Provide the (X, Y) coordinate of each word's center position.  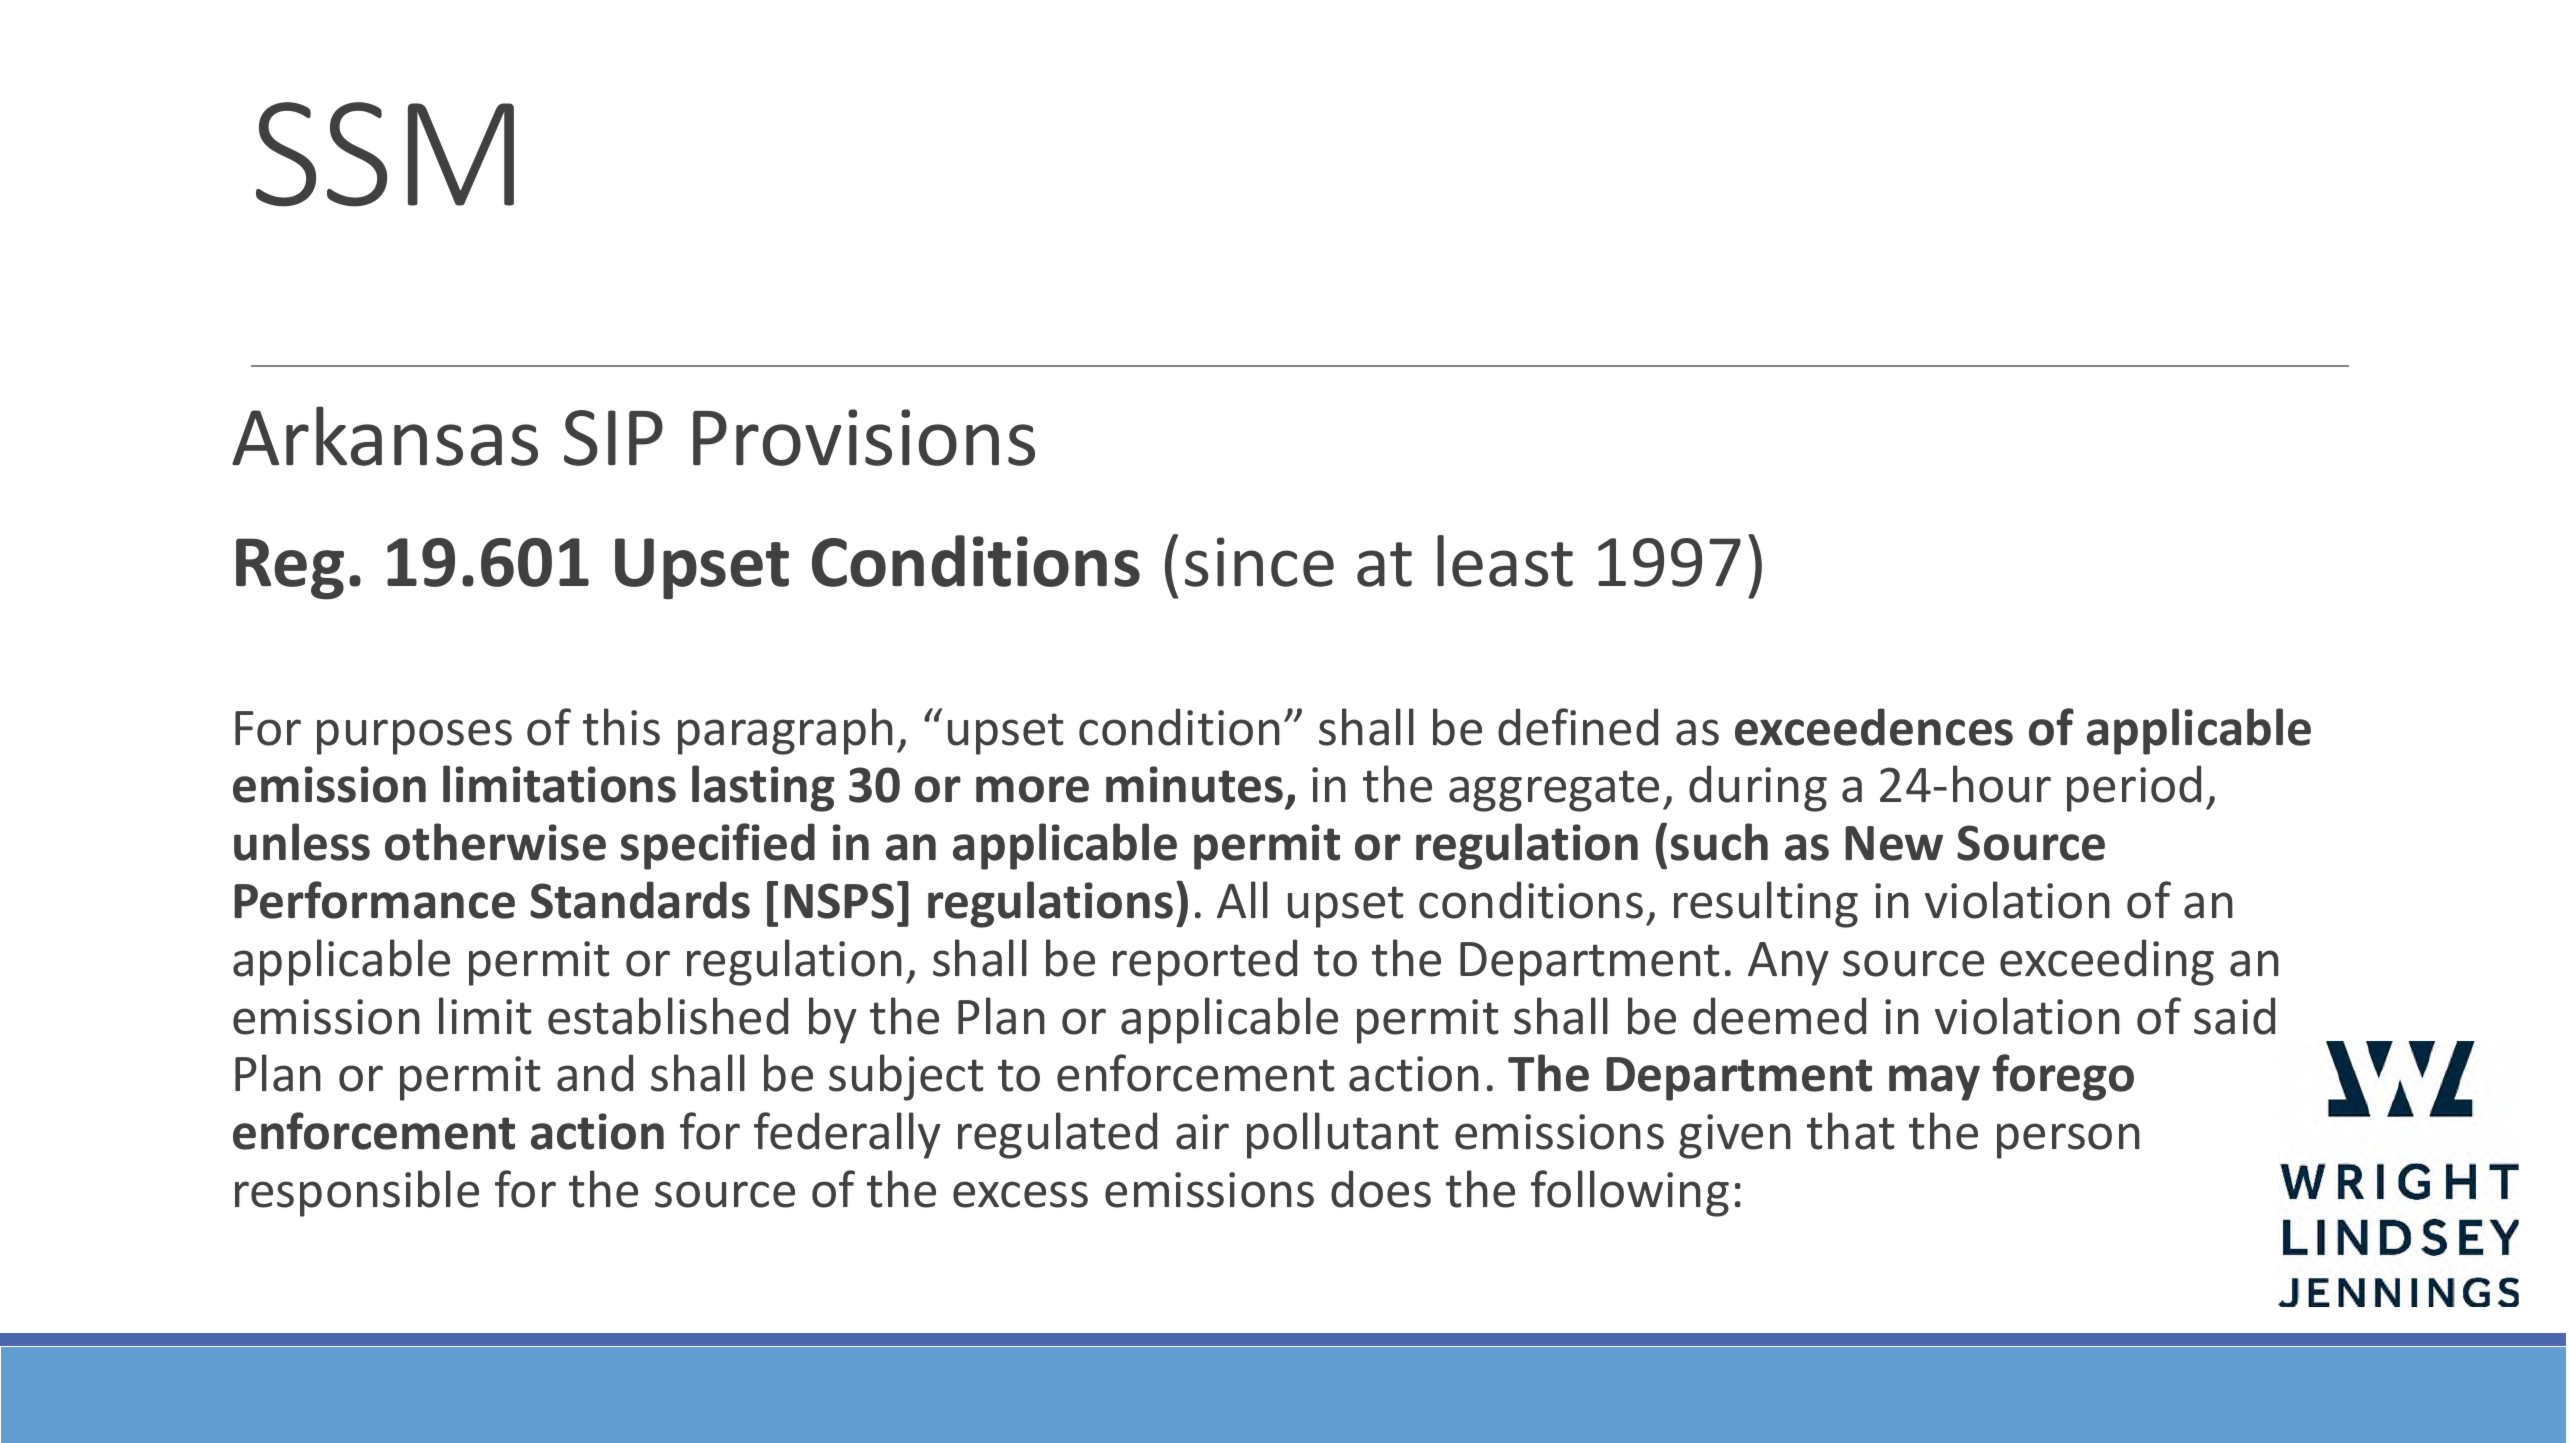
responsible (357, 1193)
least (1505, 561)
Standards (640, 900)
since (1259, 562)
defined (1578, 727)
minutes (1194, 784)
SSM (385, 154)
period (2134, 788)
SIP (613, 438)
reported (1205, 962)
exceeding (2107, 962)
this (621, 727)
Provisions (864, 437)
